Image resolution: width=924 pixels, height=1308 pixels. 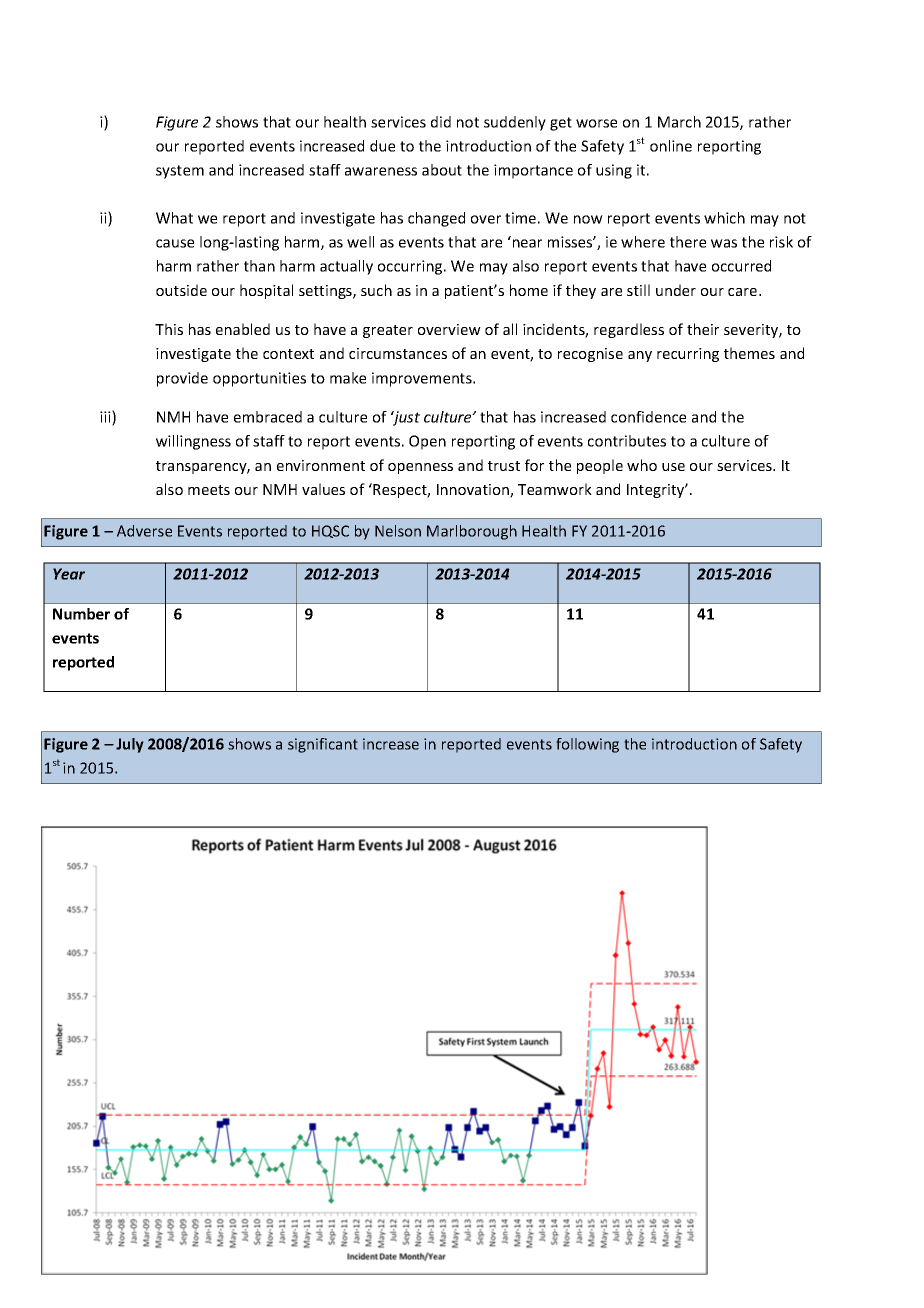 I want to click on online, so click(x=671, y=146).
